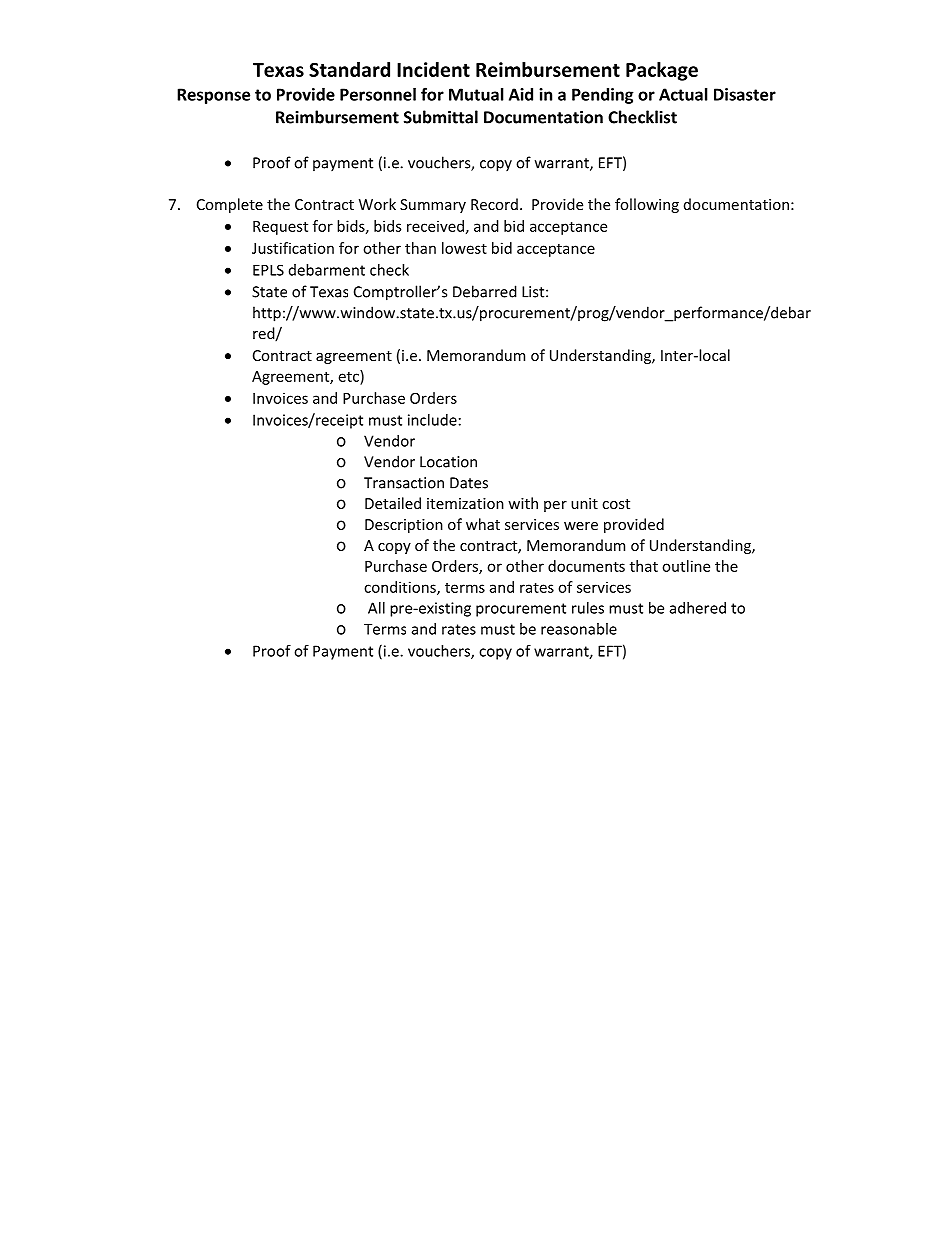  Describe the element at coordinates (647, 205) in the document. I see `following` at that location.
